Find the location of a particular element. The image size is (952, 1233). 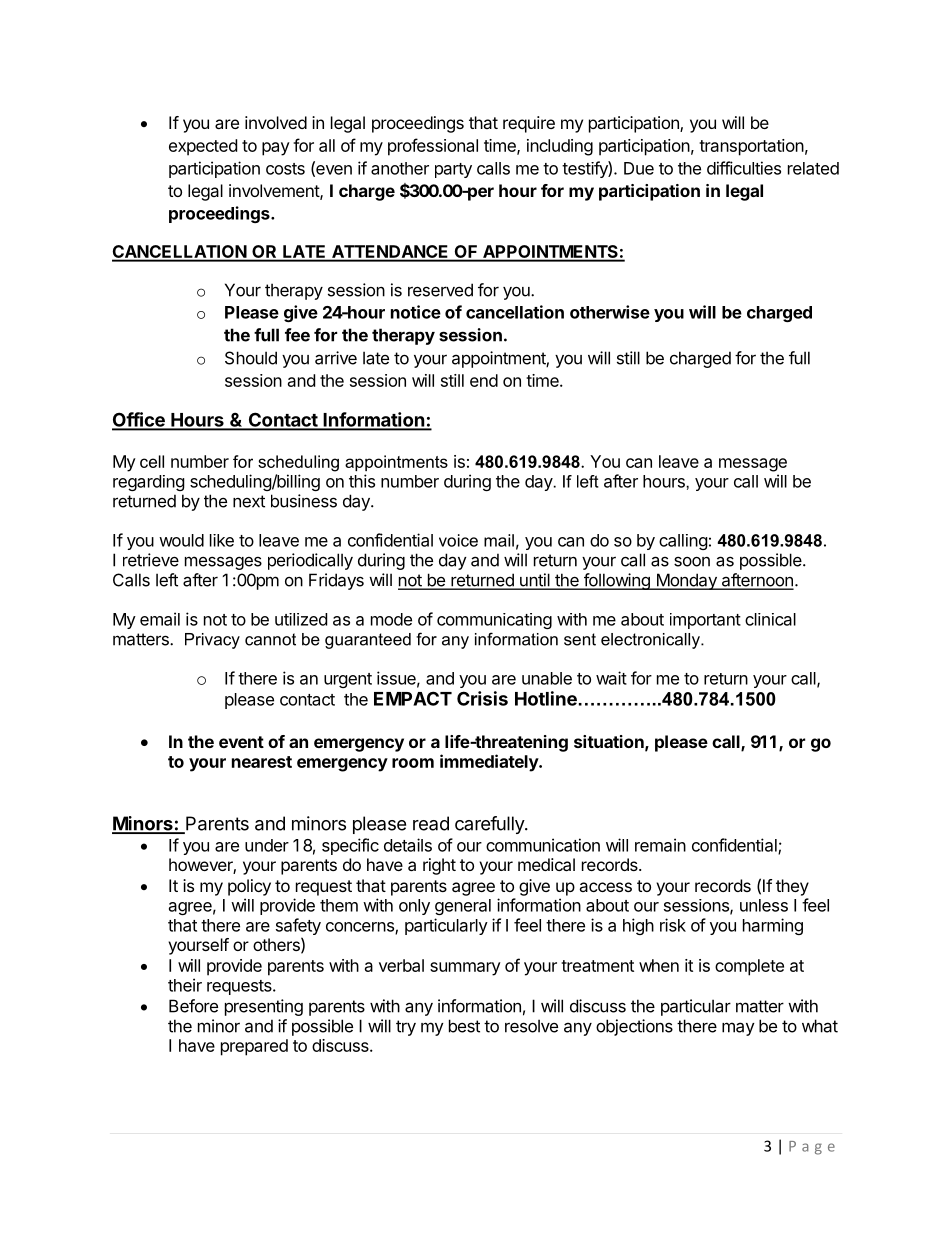

expected is located at coordinates (203, 147).
